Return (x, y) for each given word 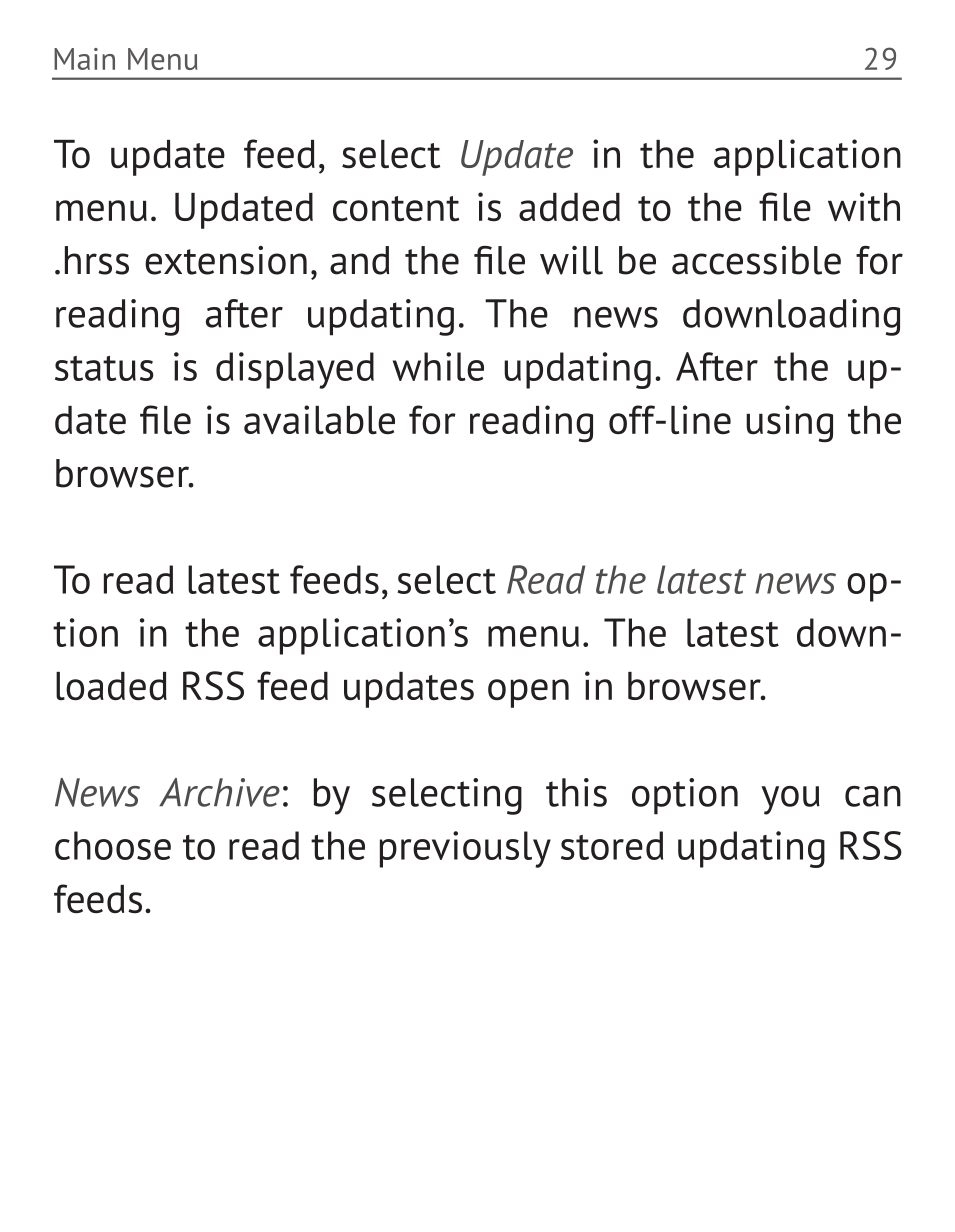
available (319, 419)
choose (113, 845)
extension (226, 260)
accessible (756, 260)
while (438, 366)
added (569, 207)
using (789, 423)
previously (465, 849)
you (790, 800)
